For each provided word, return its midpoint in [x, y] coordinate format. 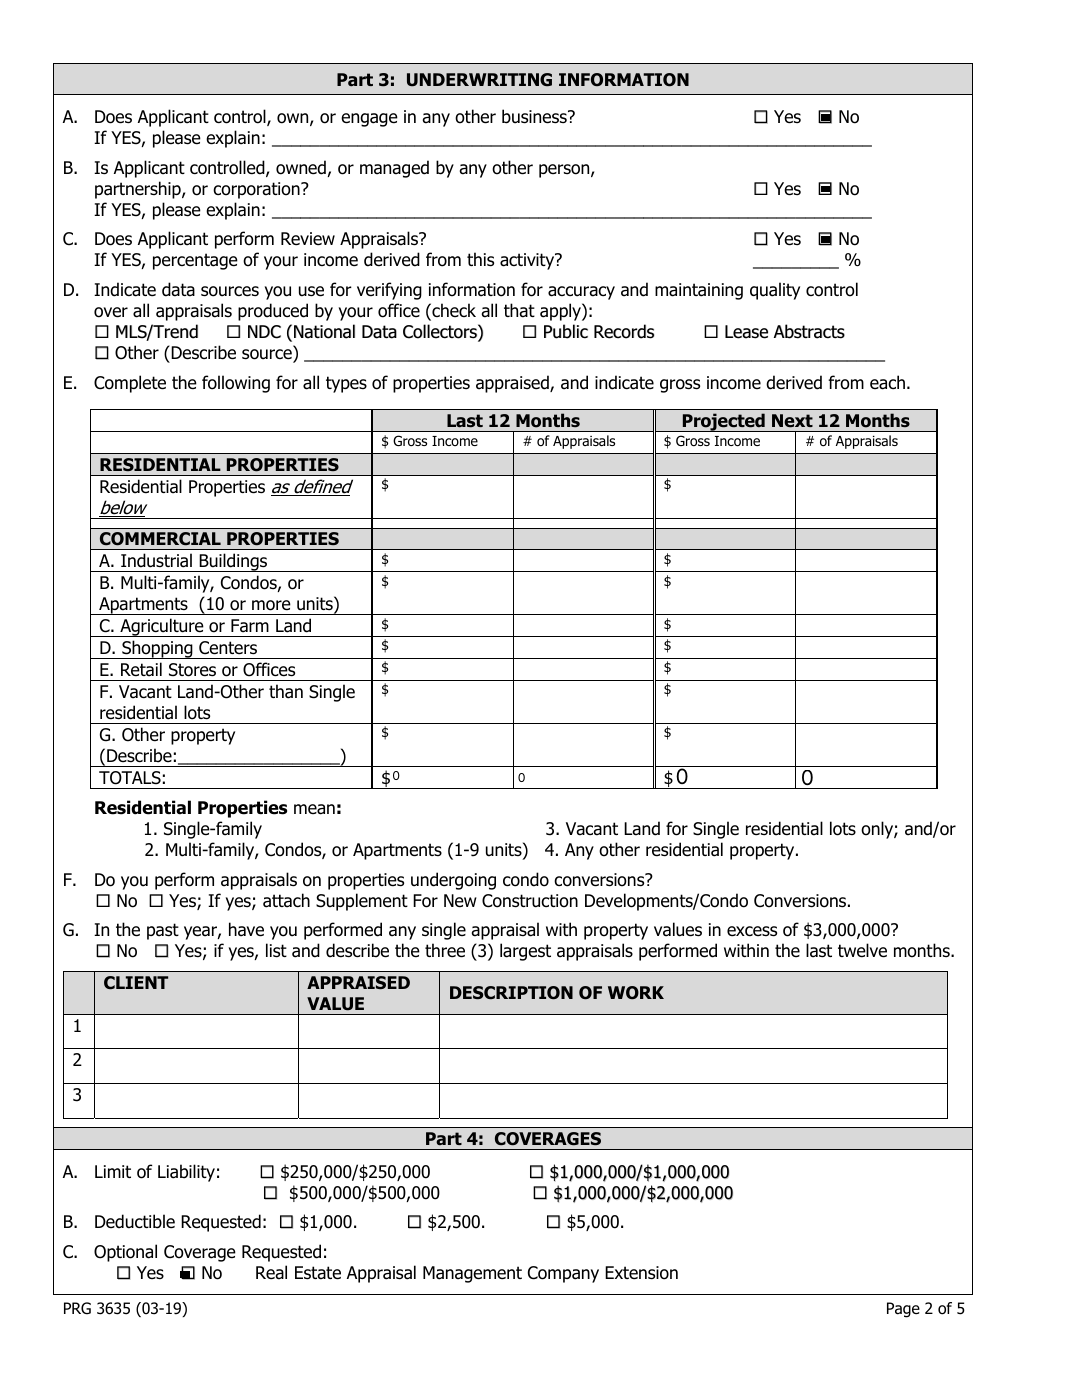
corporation [257, 190]
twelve [862, 950]
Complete [130, 384]
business [535, 116]
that [519, 310]
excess [752, 931]
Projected [723, 422]
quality [775, 291]
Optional [125, 1253]
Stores [192, 670]
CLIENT [136, 983]
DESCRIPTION [511, 993]
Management [472, 1274]
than [286, 691]
